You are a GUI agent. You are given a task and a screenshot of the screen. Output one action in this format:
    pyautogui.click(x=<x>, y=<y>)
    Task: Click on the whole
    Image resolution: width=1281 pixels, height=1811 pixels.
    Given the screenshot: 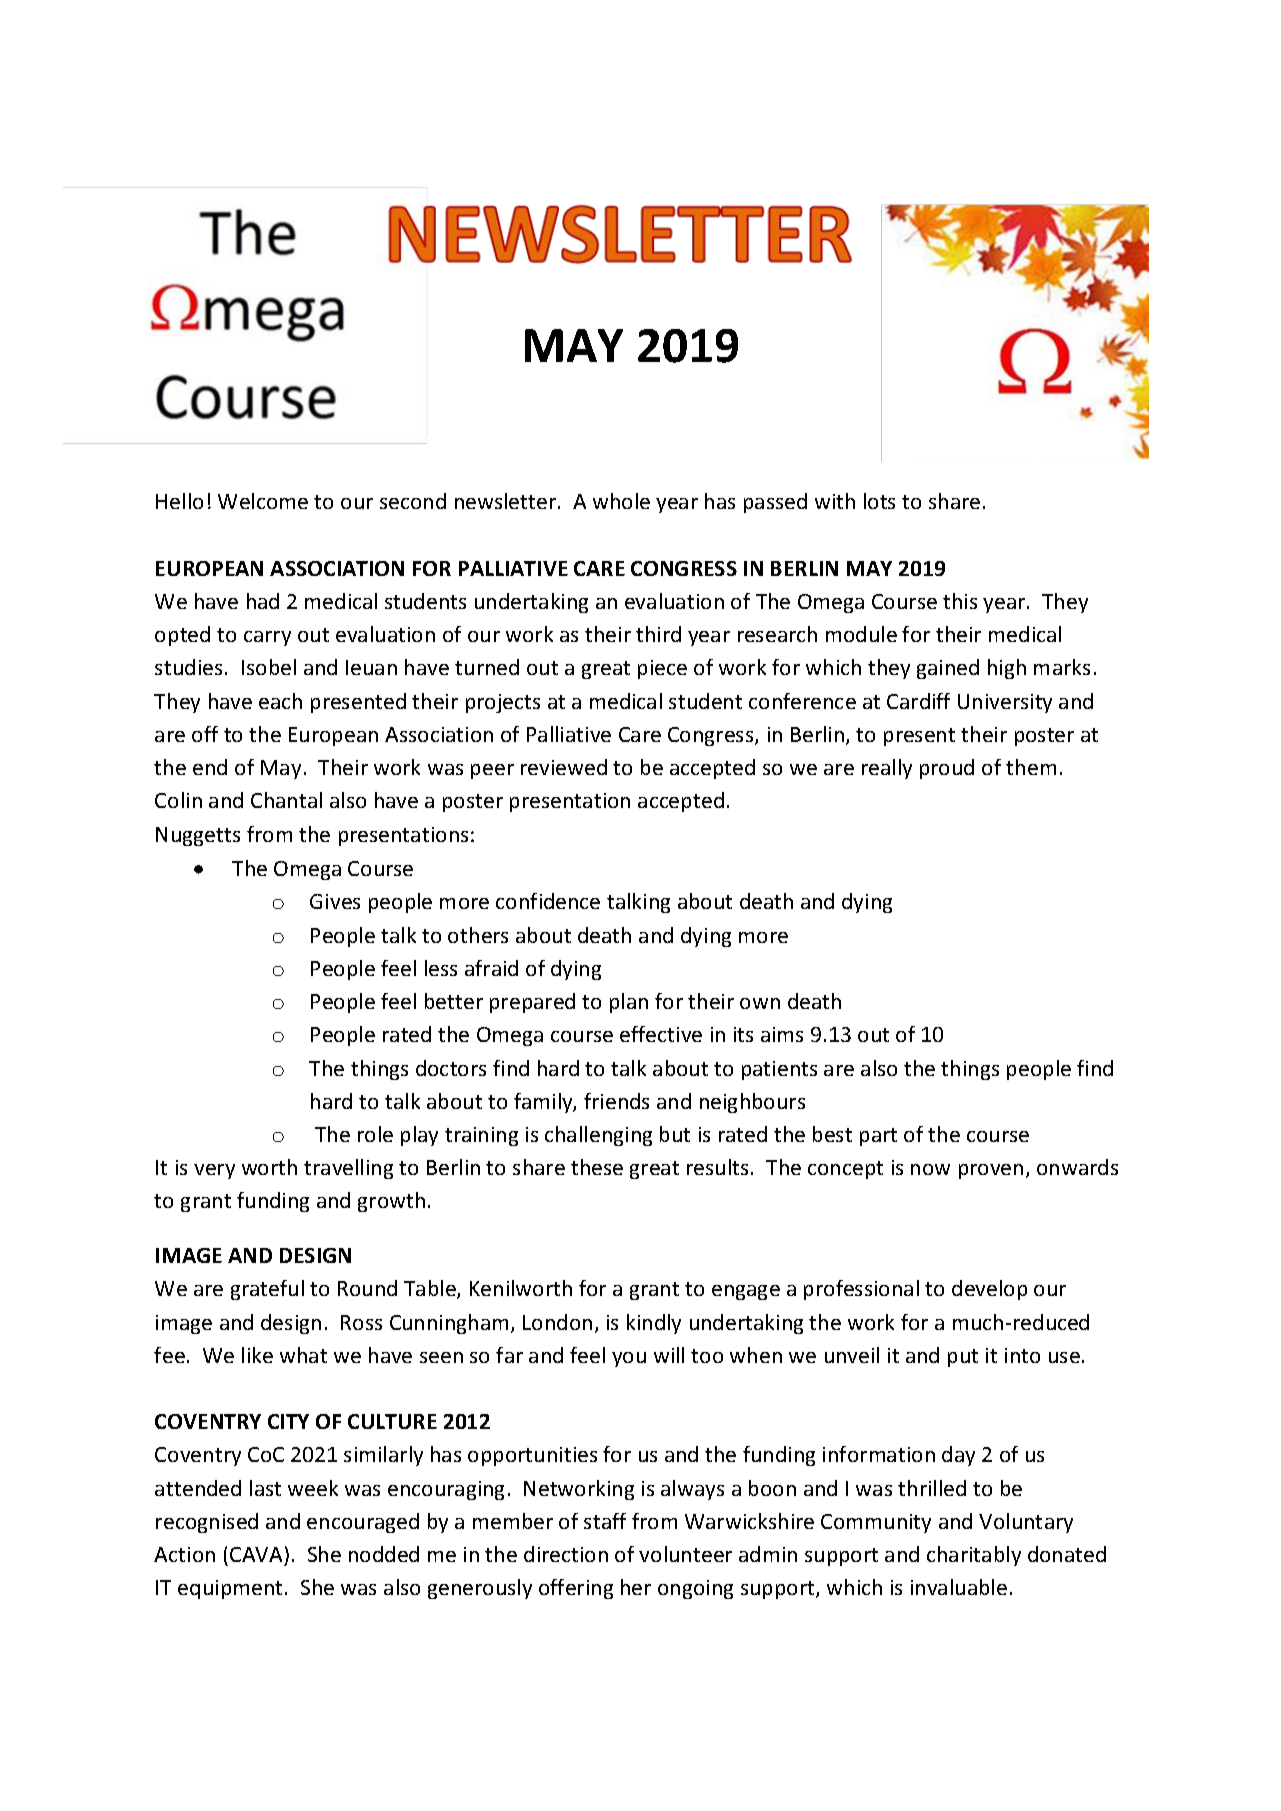 What is the action you would take?
    pyautogui.click(x=621, y=501)
